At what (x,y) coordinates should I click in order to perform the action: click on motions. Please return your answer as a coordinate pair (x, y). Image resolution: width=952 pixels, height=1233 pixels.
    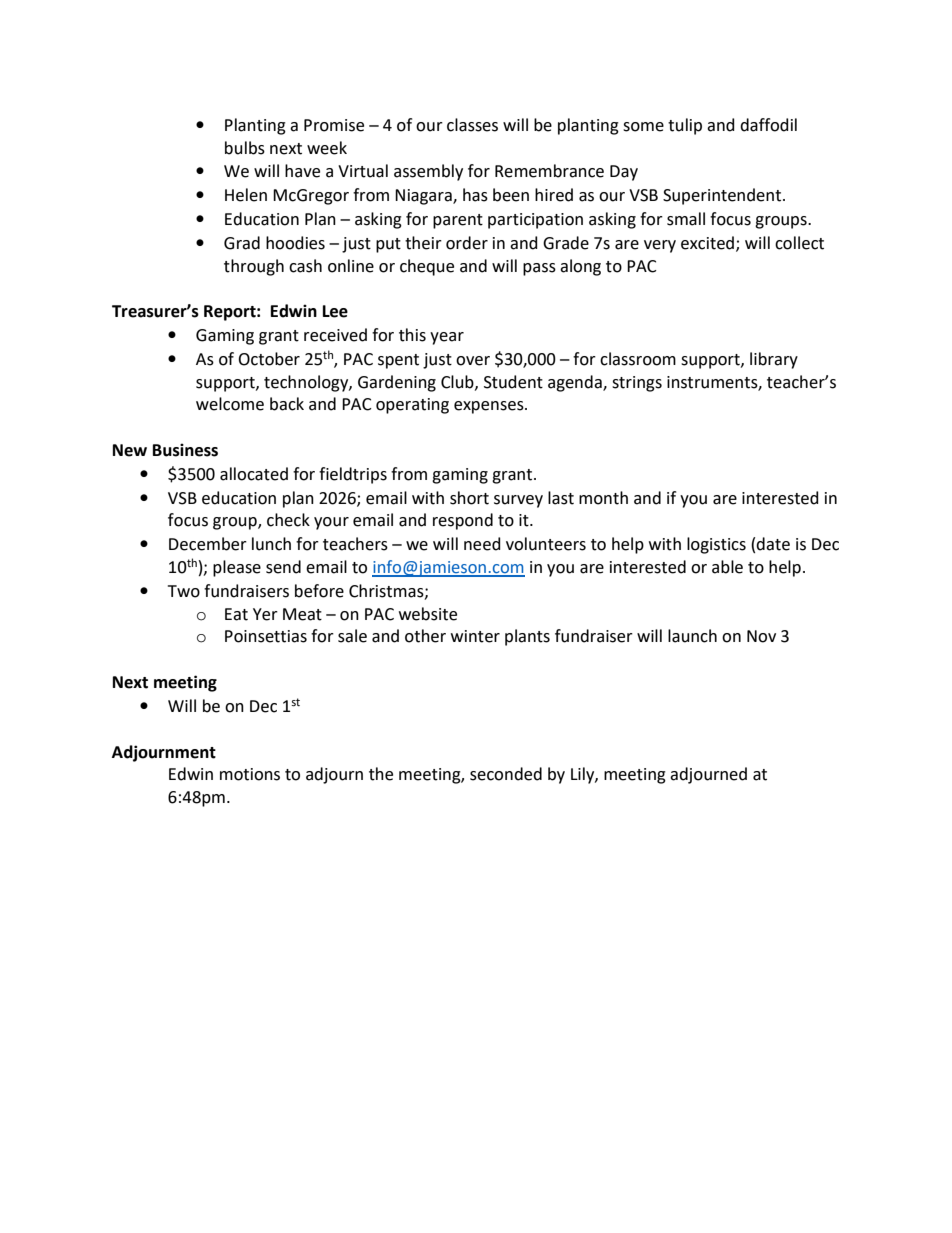
    Looking at the image, I should click on (250, 774).
